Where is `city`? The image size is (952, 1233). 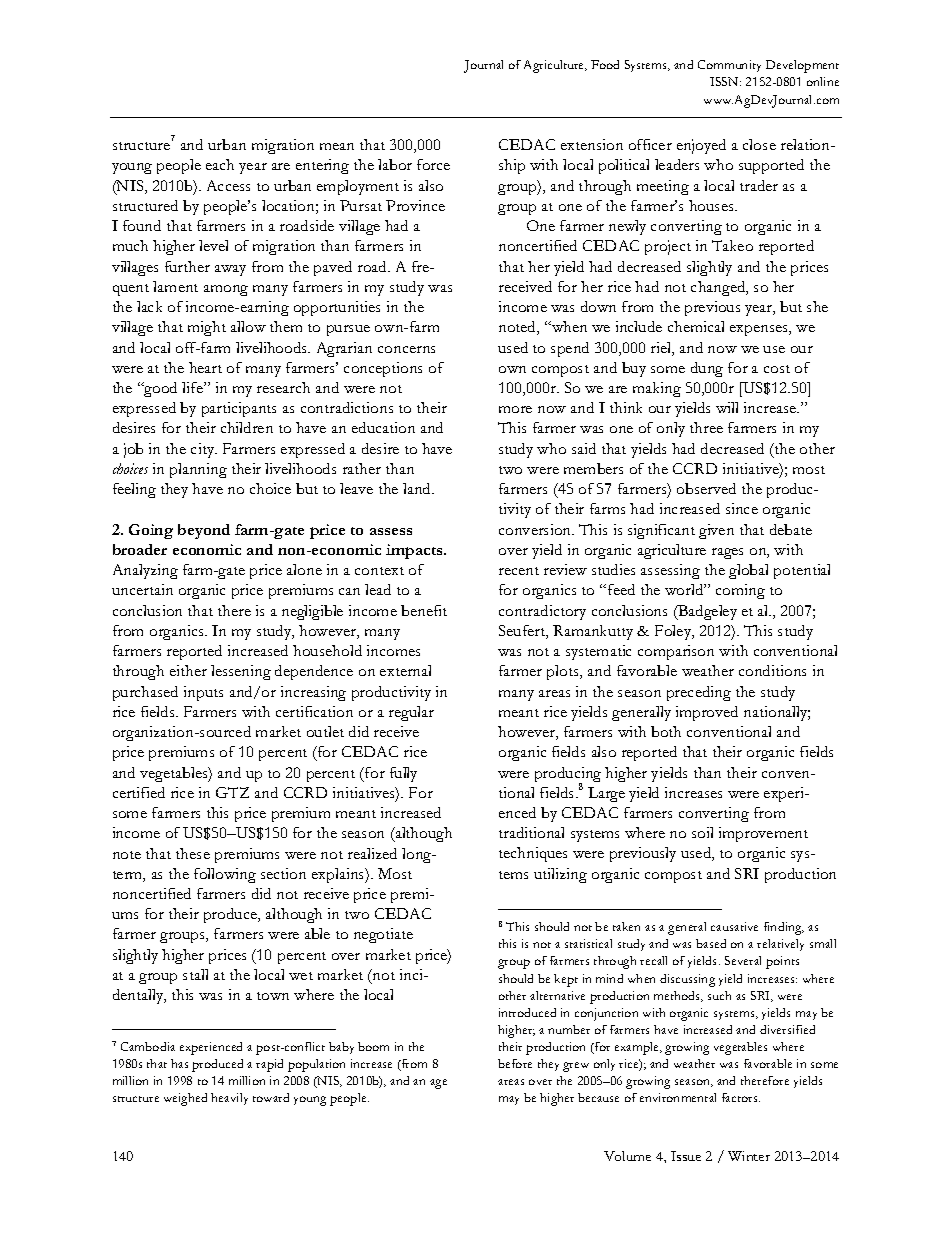
city is located at coordinates (204, 450).
